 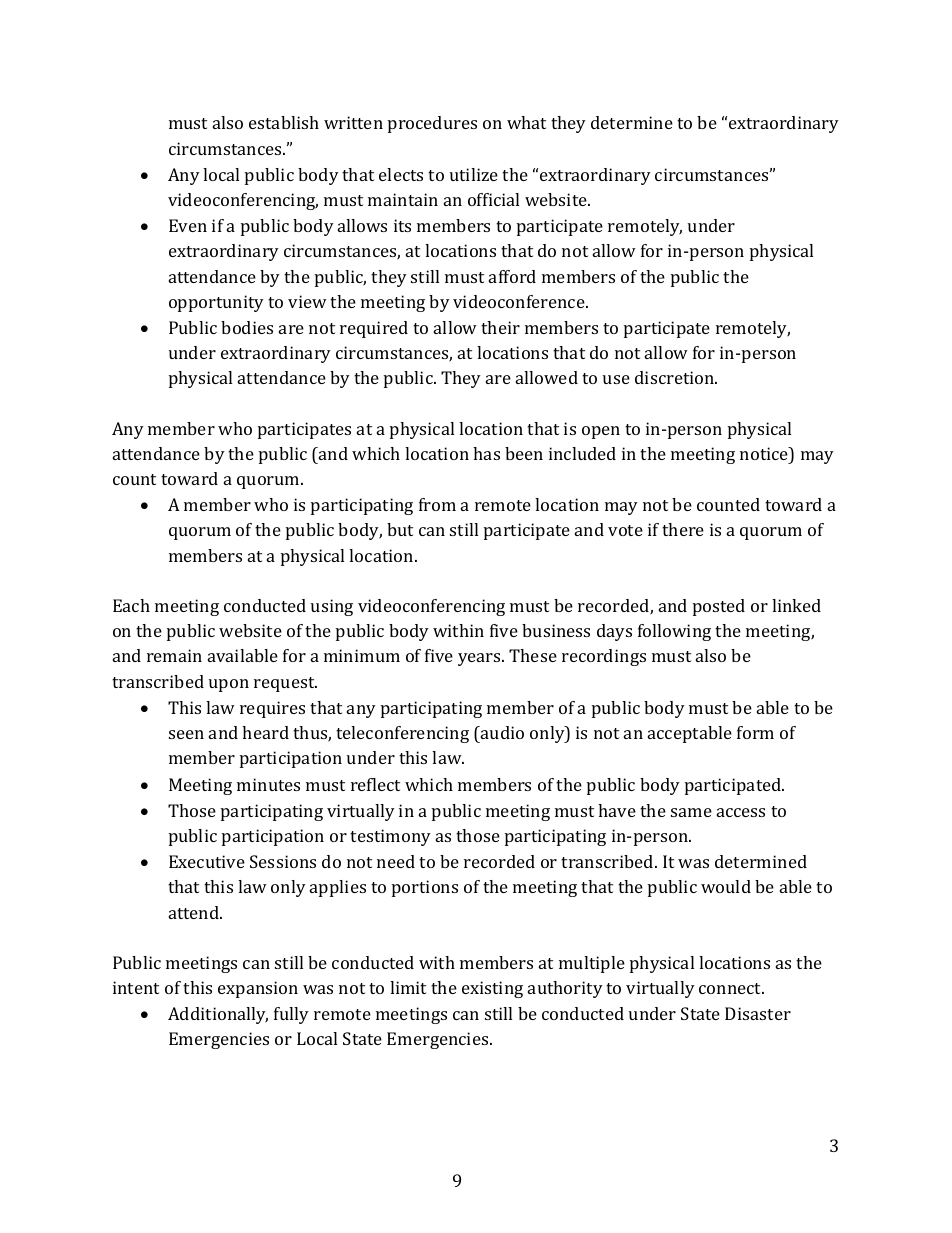 I want to click on posted, so click(x=719, y=607).
